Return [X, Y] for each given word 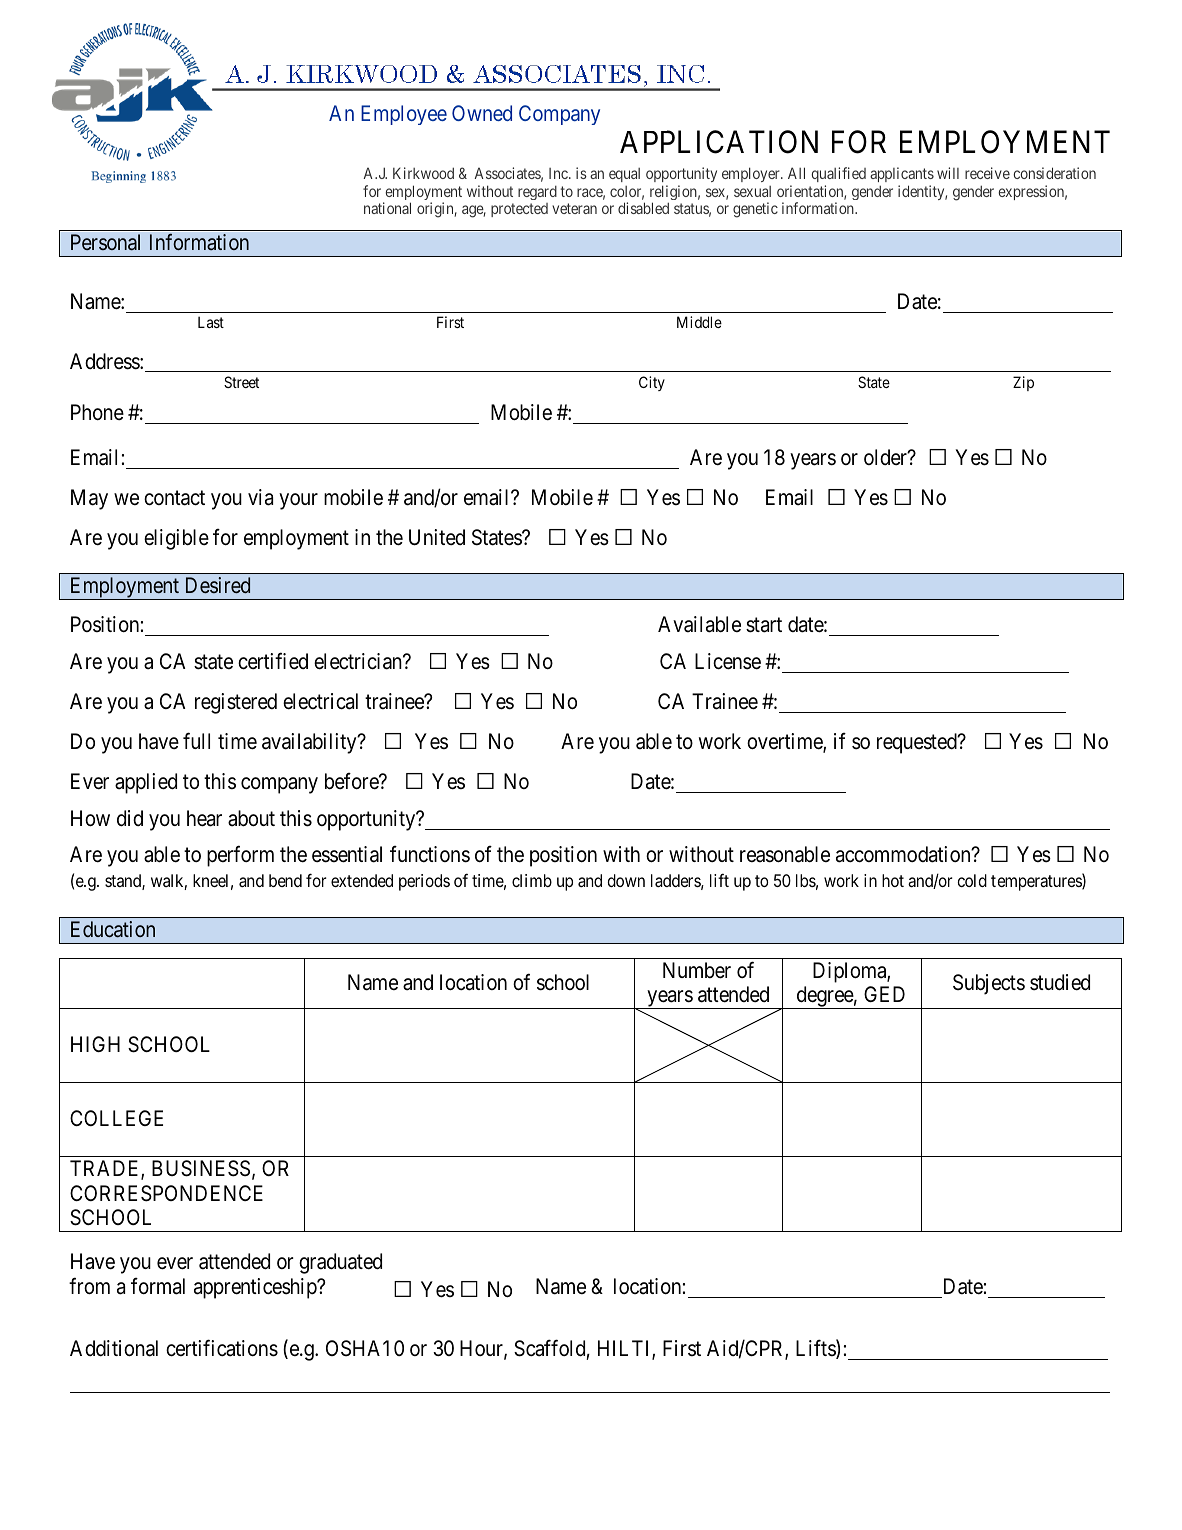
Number [697, 970]
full [196, 741]
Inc [559, 173]
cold [972, 880]
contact [174, 498]
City [652, 383]
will [948, 173]
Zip [1023, 383]
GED [884, 994]
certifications [222, 1348]
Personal [105, 242]
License [728, 661]
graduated [340, 1263]
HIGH [95, 1044]
